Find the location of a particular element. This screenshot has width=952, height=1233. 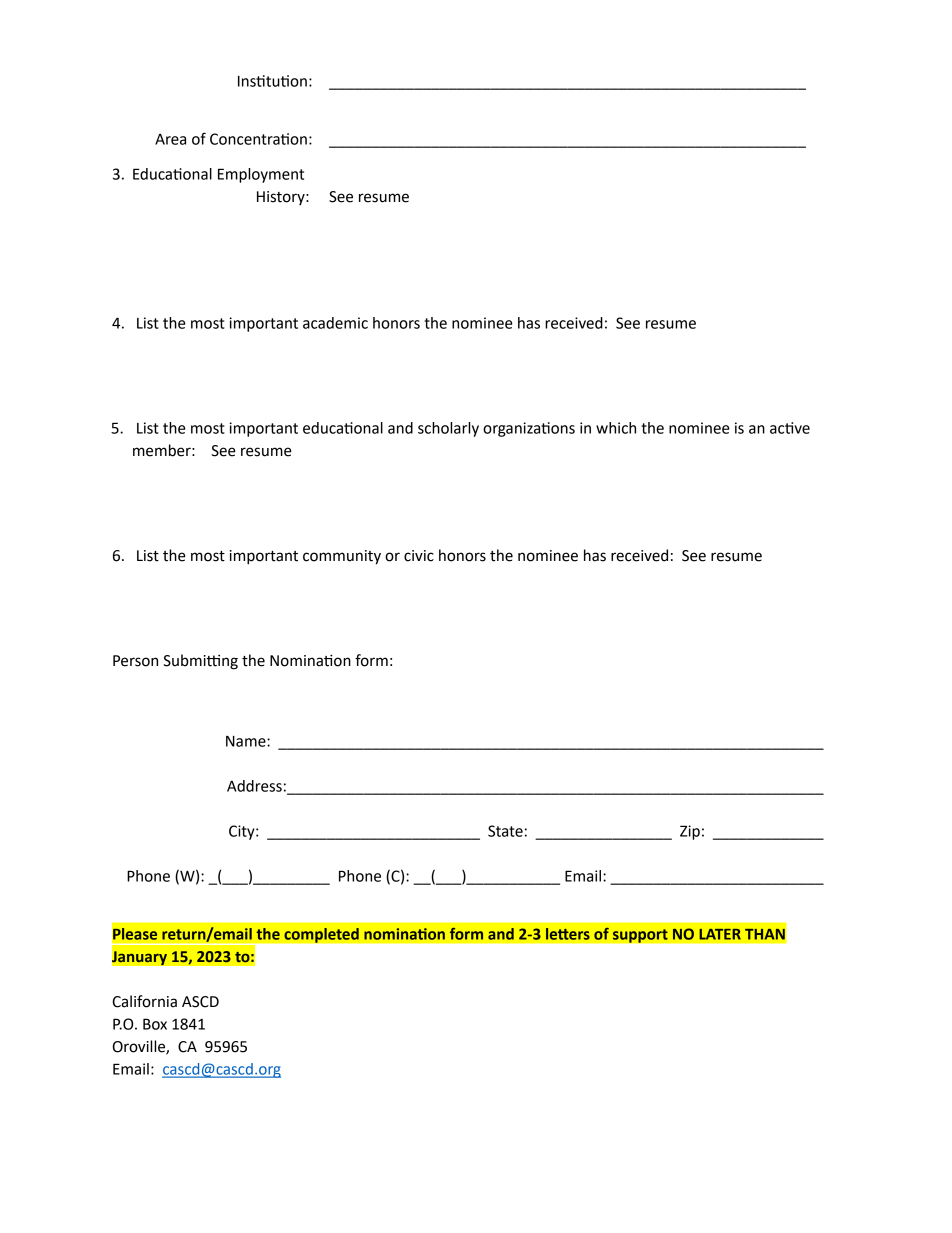

Name is located at coordinates (247, 741).
